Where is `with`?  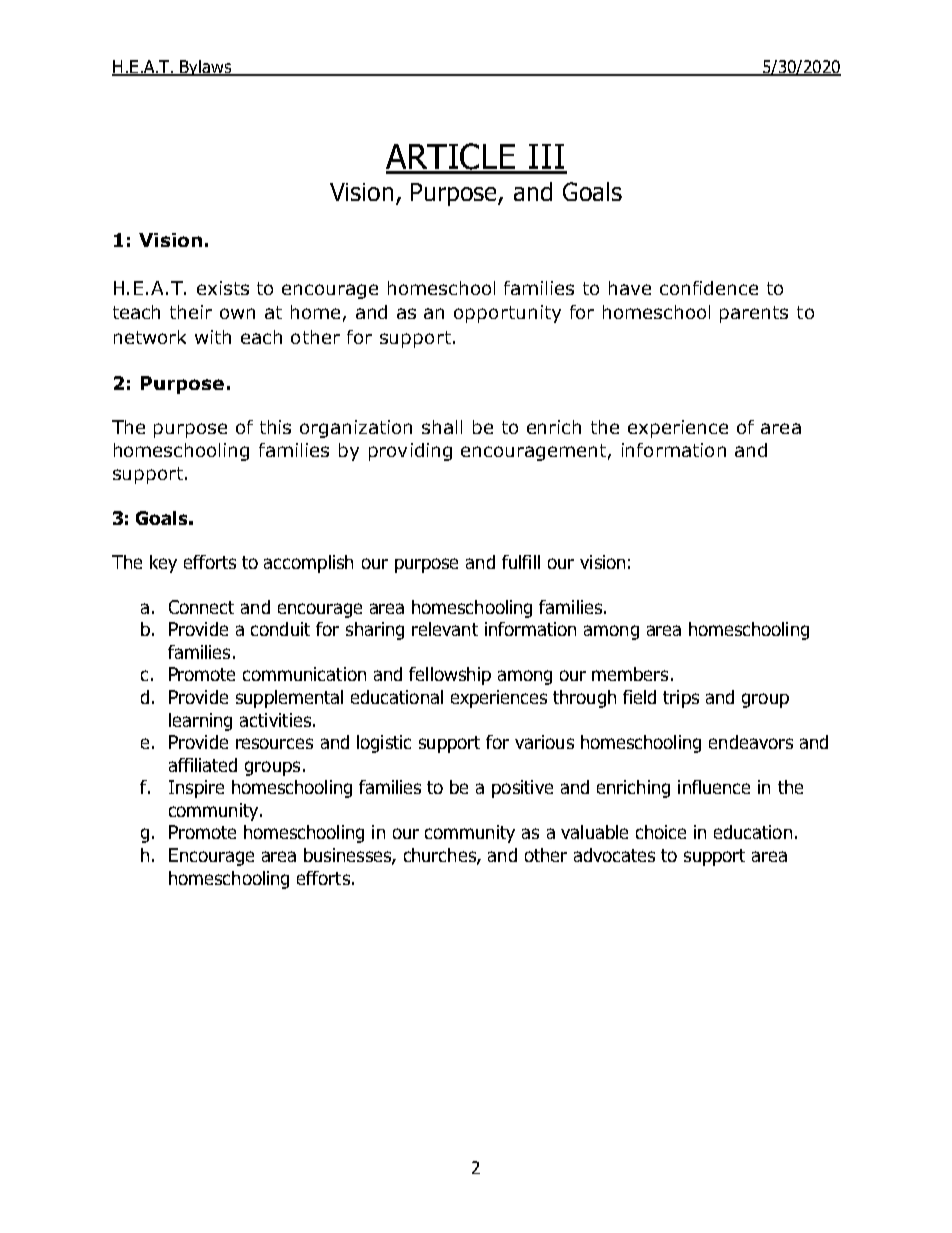
with is located at coordinates (213, 337).
